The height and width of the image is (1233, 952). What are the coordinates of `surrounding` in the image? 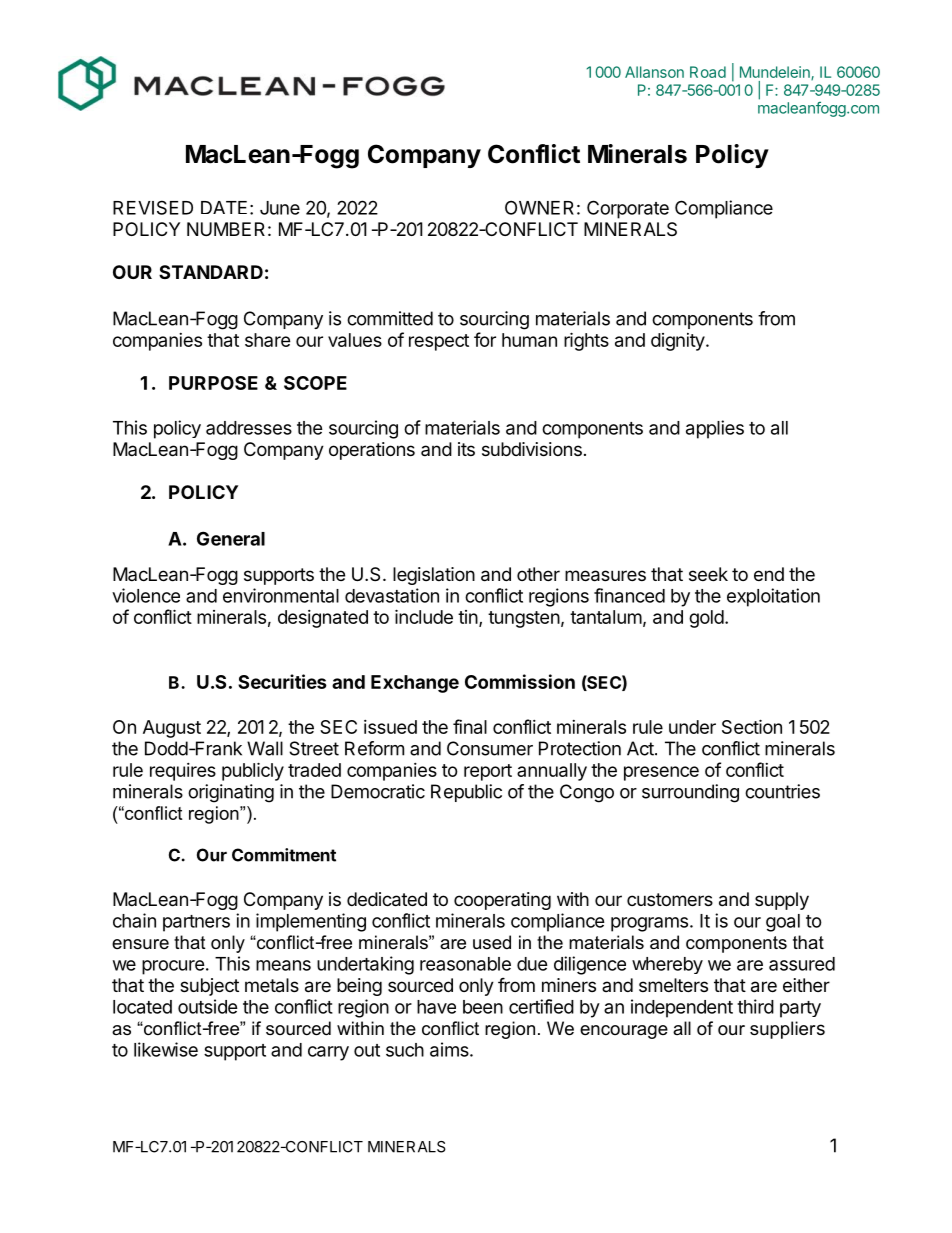 It's located at (690, 793).
